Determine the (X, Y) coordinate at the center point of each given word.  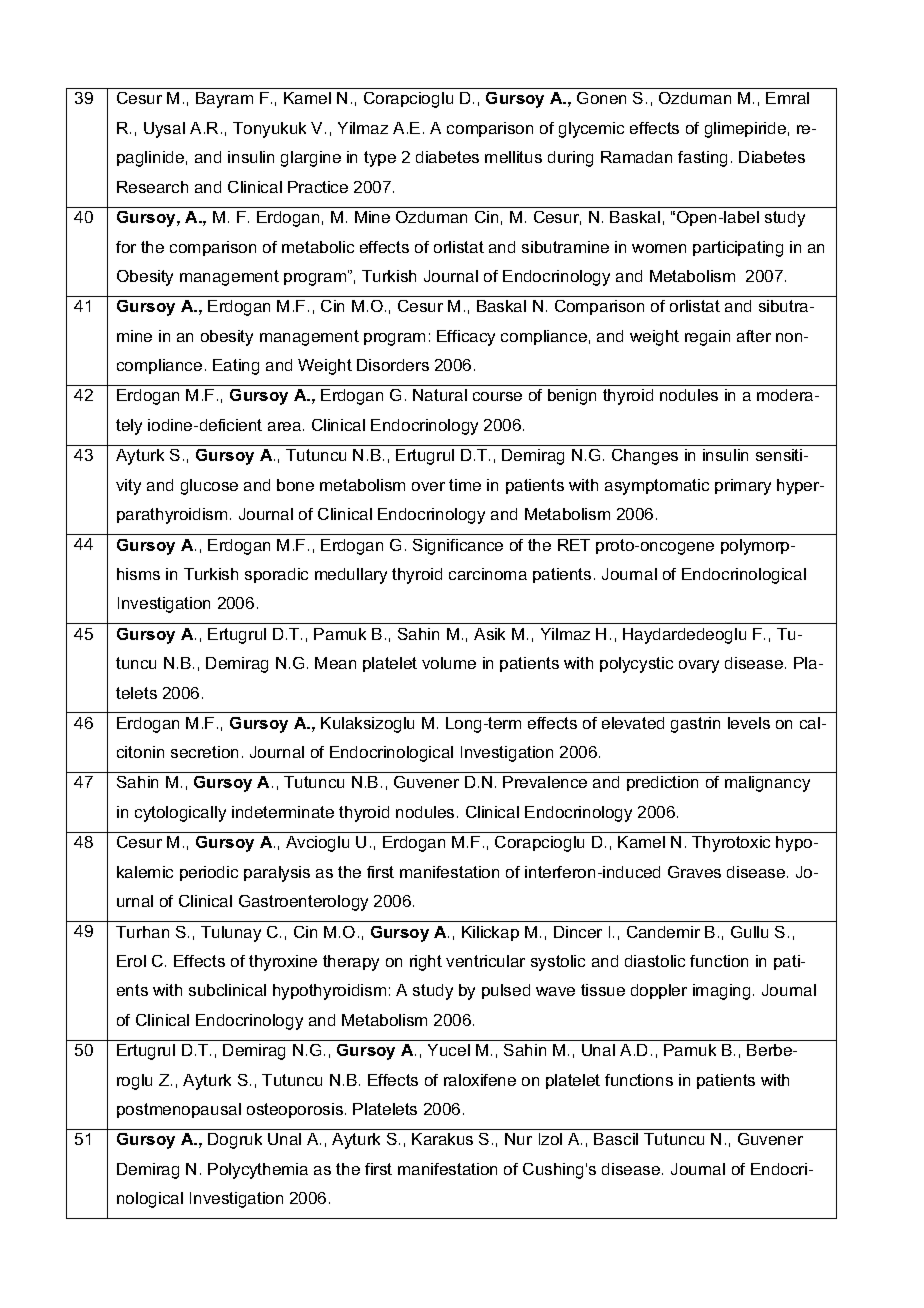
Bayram (224, 100)
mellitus (513, 157)
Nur (518, 1139)
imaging (721, 992)
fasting (702, 159)
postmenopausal (179, 1110)
